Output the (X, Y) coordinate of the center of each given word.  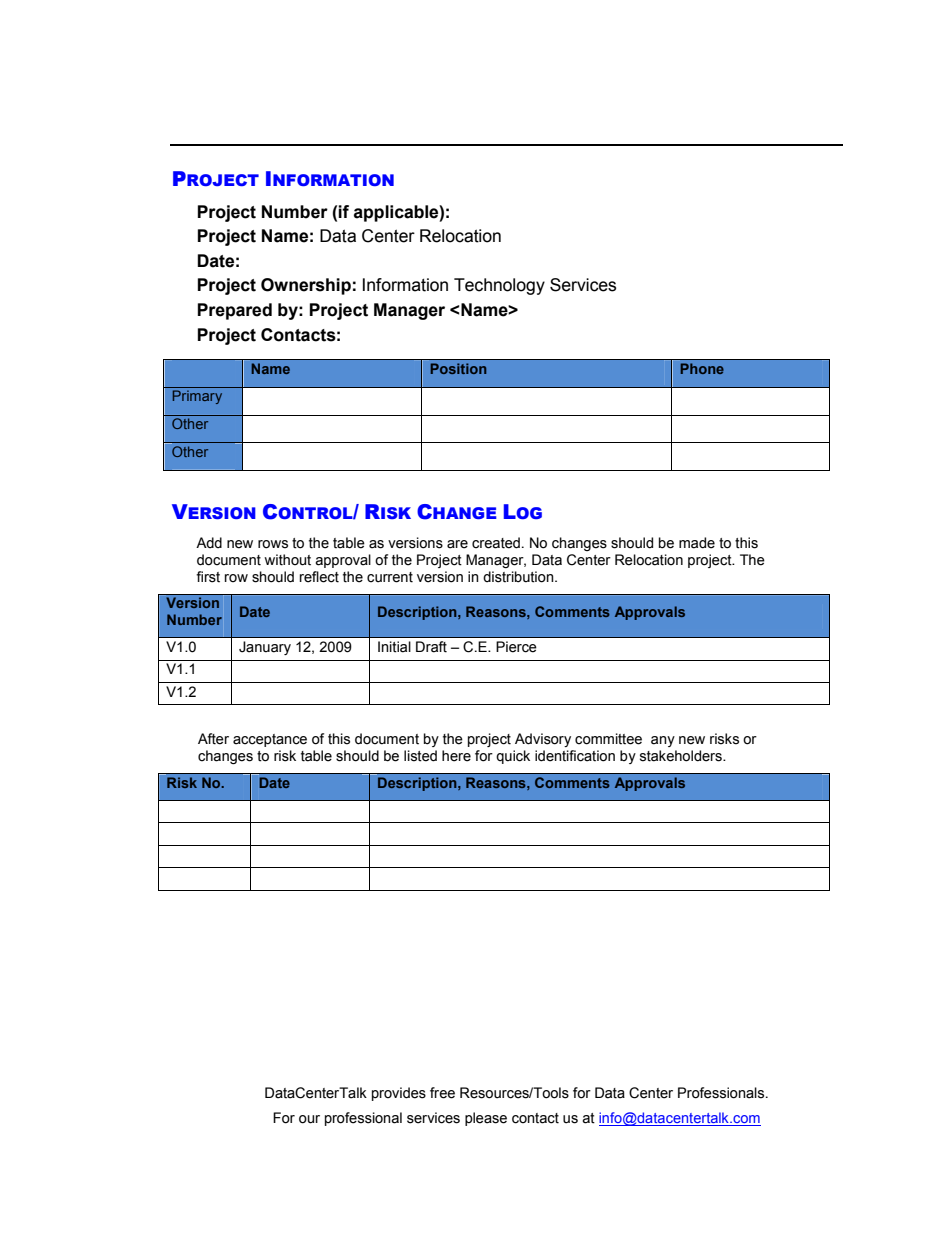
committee (608, 739)
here (456, 756)
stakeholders (682, 756)
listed (420, 756)
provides (399, 1094)
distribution (519, 577)
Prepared (235, 311)
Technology (499, 286)
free (442, 1093)
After (213, 739)
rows (273, 544)
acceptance (270, 740)
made (697, 543)
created (496, 543)
